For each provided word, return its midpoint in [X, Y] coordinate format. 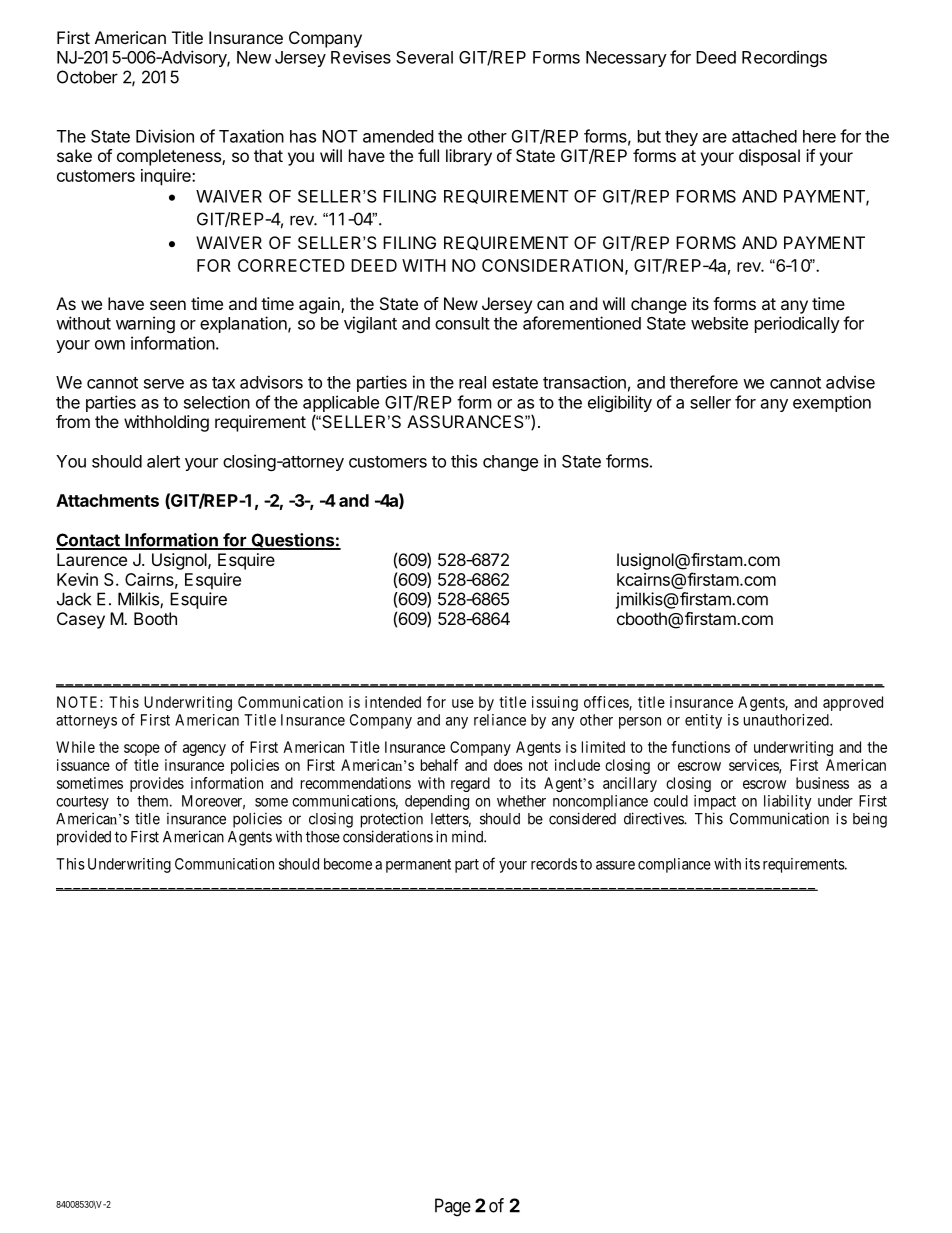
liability [788, 802]
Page [453, 1207]
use [463, 703]
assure [615, 865]
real [472, 382]
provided [84, 838]
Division [165, 136]
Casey [81, 620]
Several [424, 57]
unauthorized [787, 720]
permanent [418, 866]
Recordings [784, 58]
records [554, 864]
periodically [797, 324]
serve [164, 384]
